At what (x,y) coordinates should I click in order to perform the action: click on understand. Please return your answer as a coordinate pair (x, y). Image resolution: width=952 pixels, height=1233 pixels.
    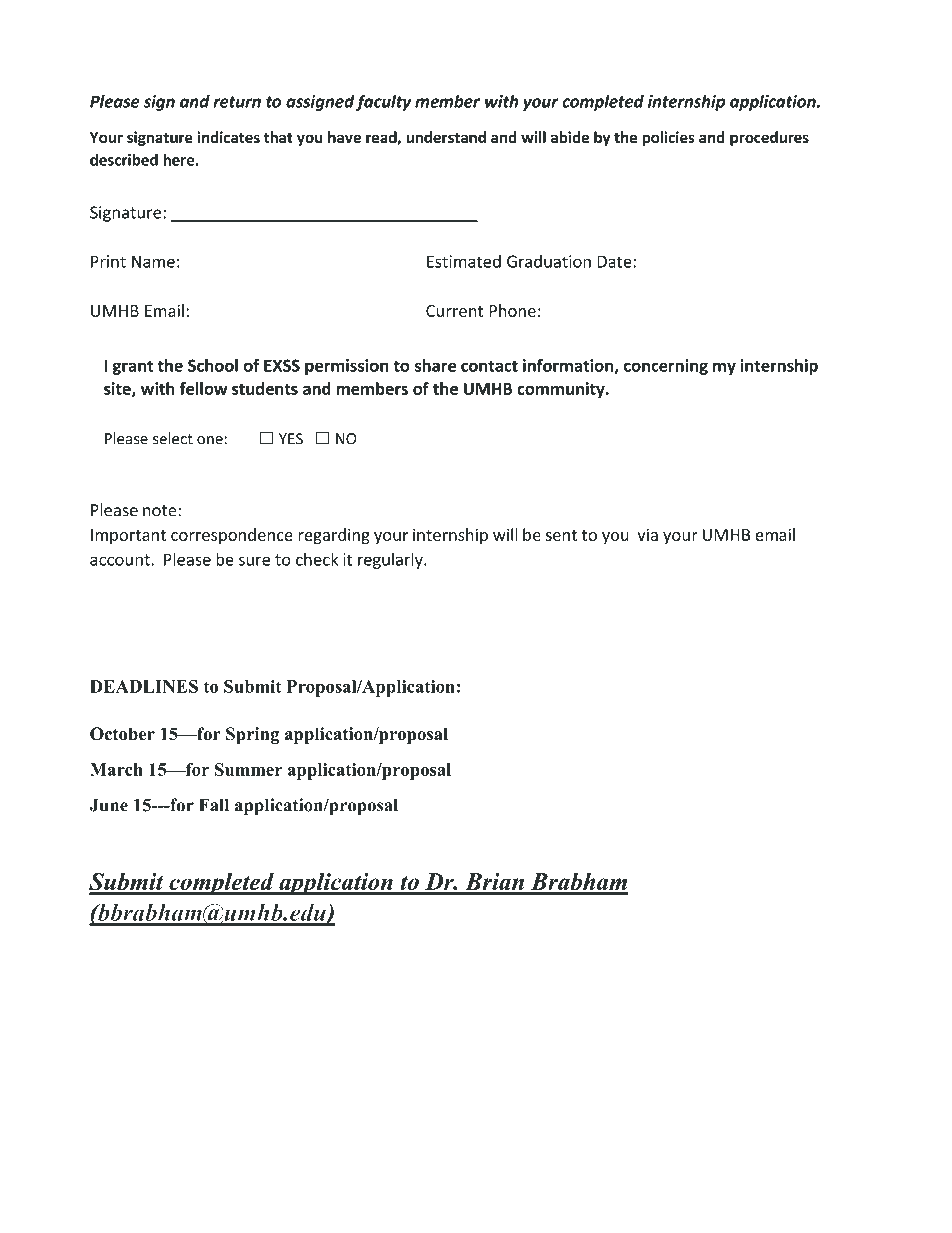
    Looking at the image, I should click on (446, 137).
